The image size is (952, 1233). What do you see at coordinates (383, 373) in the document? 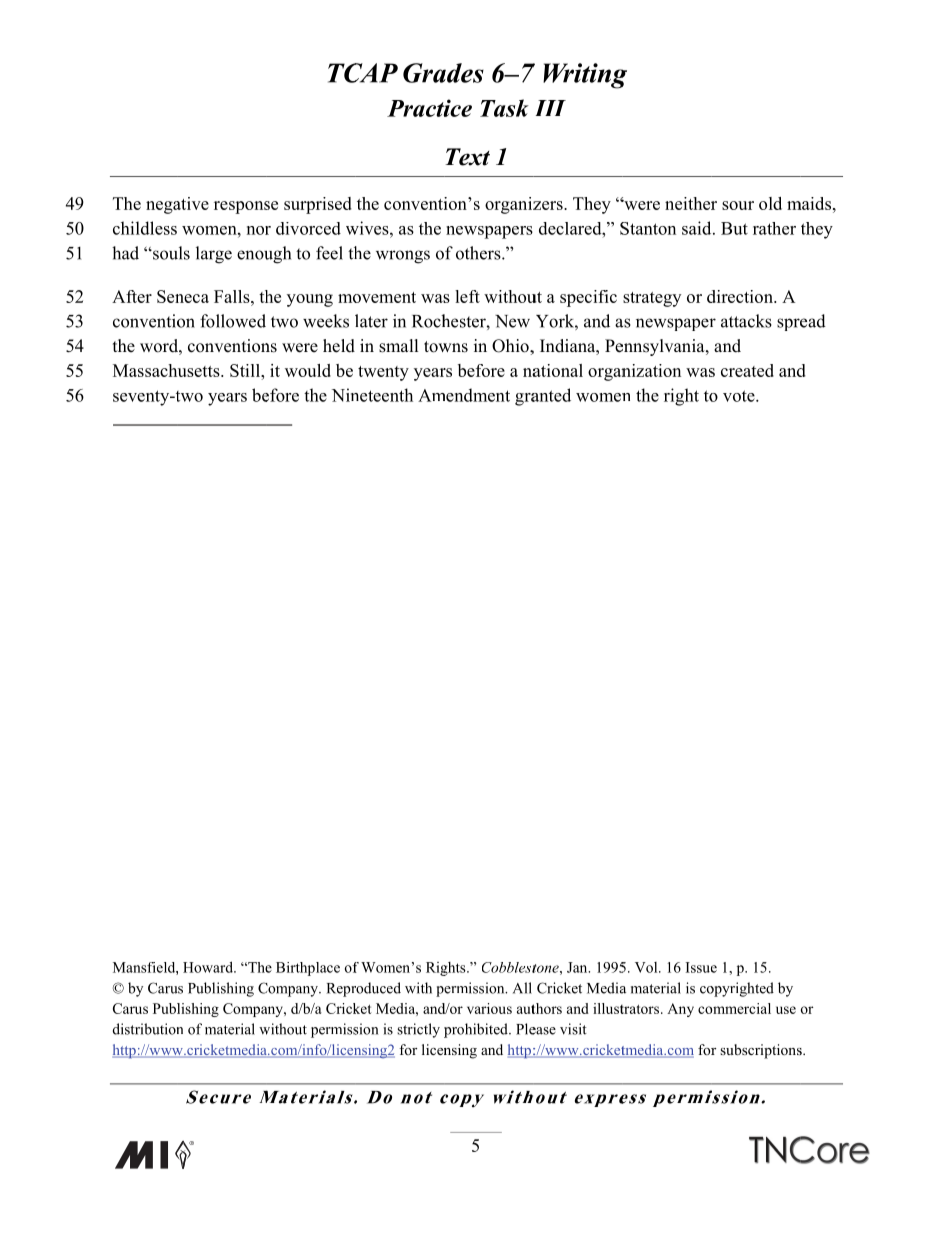
I see `twenty` at bounding box center [383, 373].
